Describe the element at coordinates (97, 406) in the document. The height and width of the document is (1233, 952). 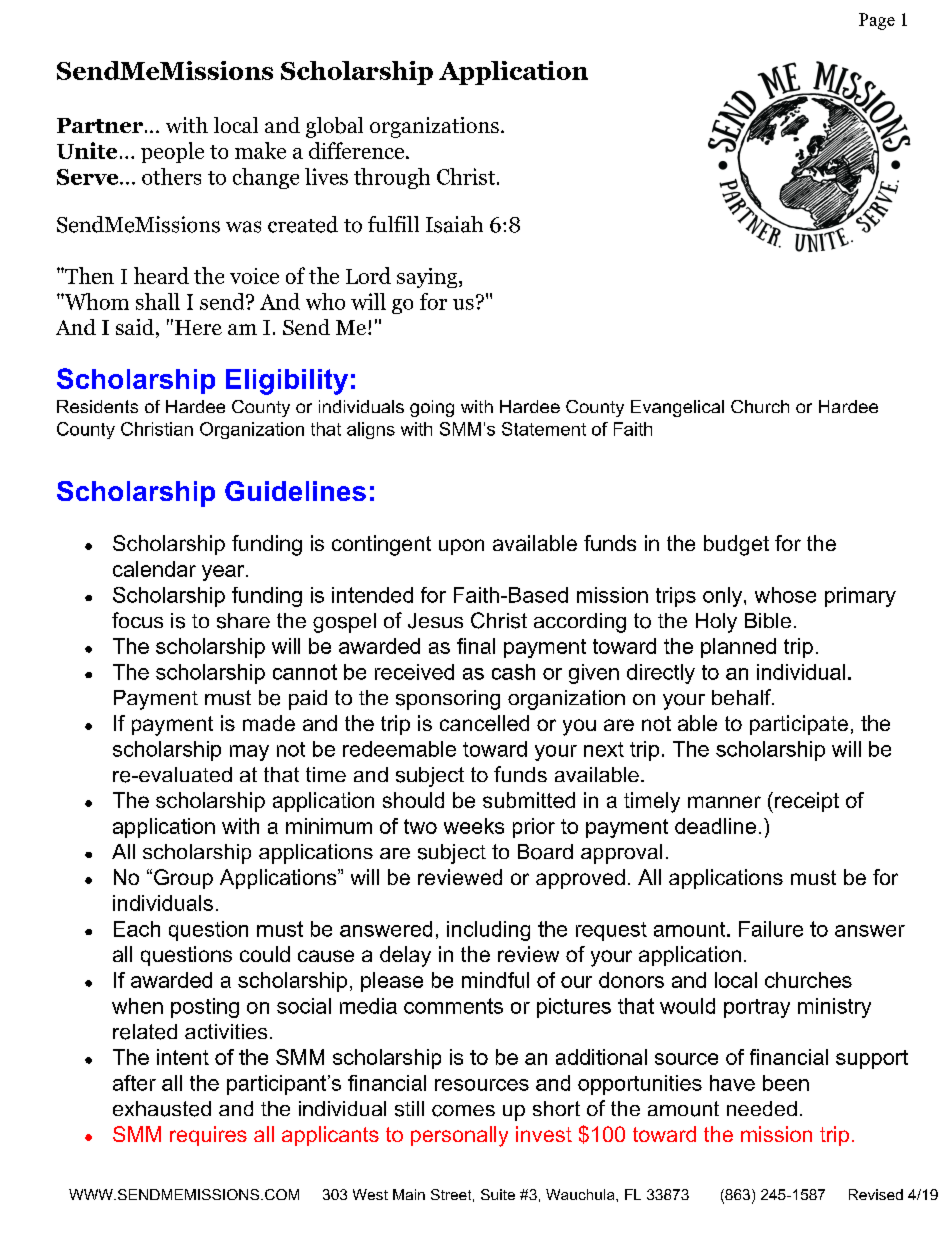
I see `Residents` at that location.
